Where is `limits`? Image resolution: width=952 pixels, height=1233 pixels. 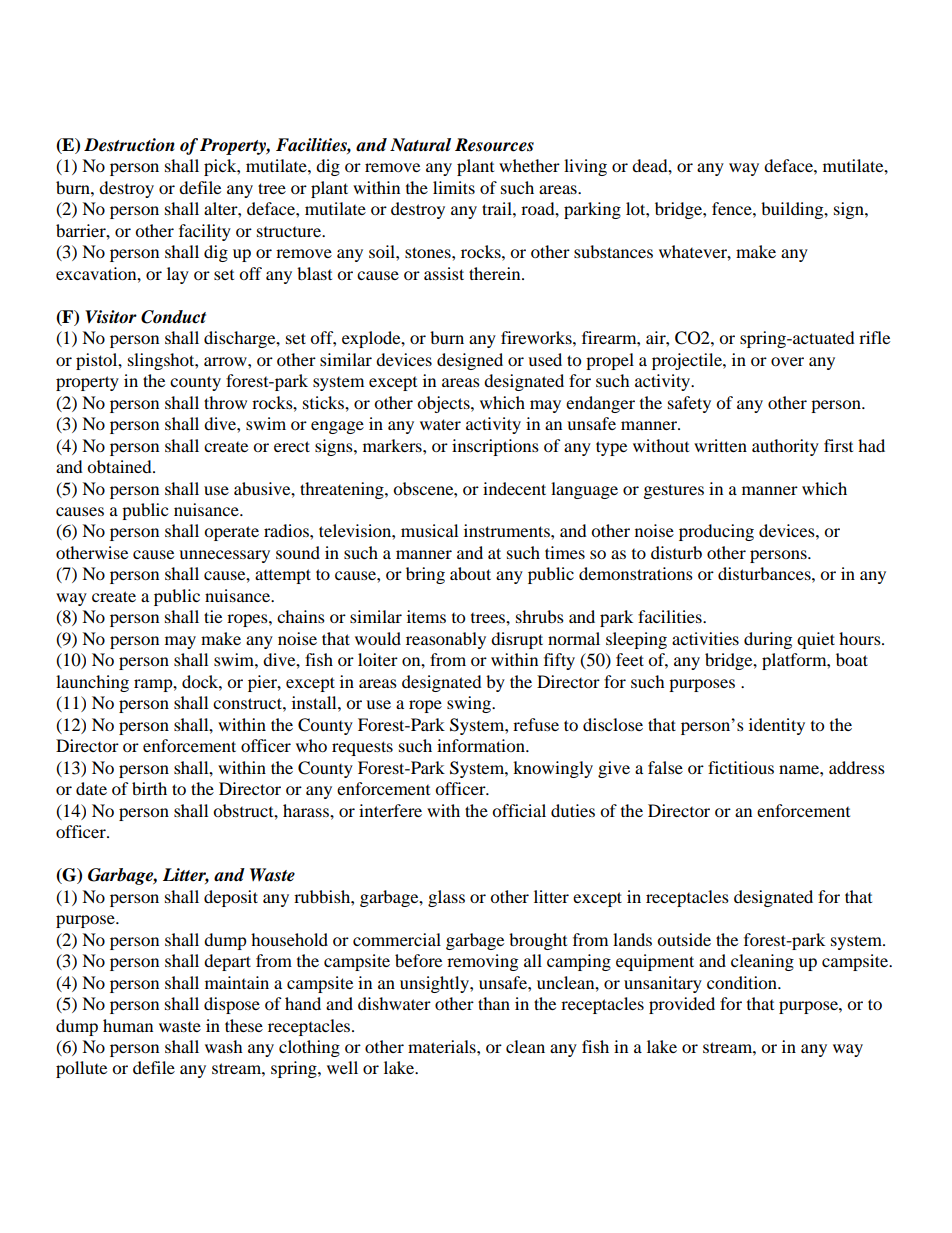 limits is located at coordinates (454, 187).
